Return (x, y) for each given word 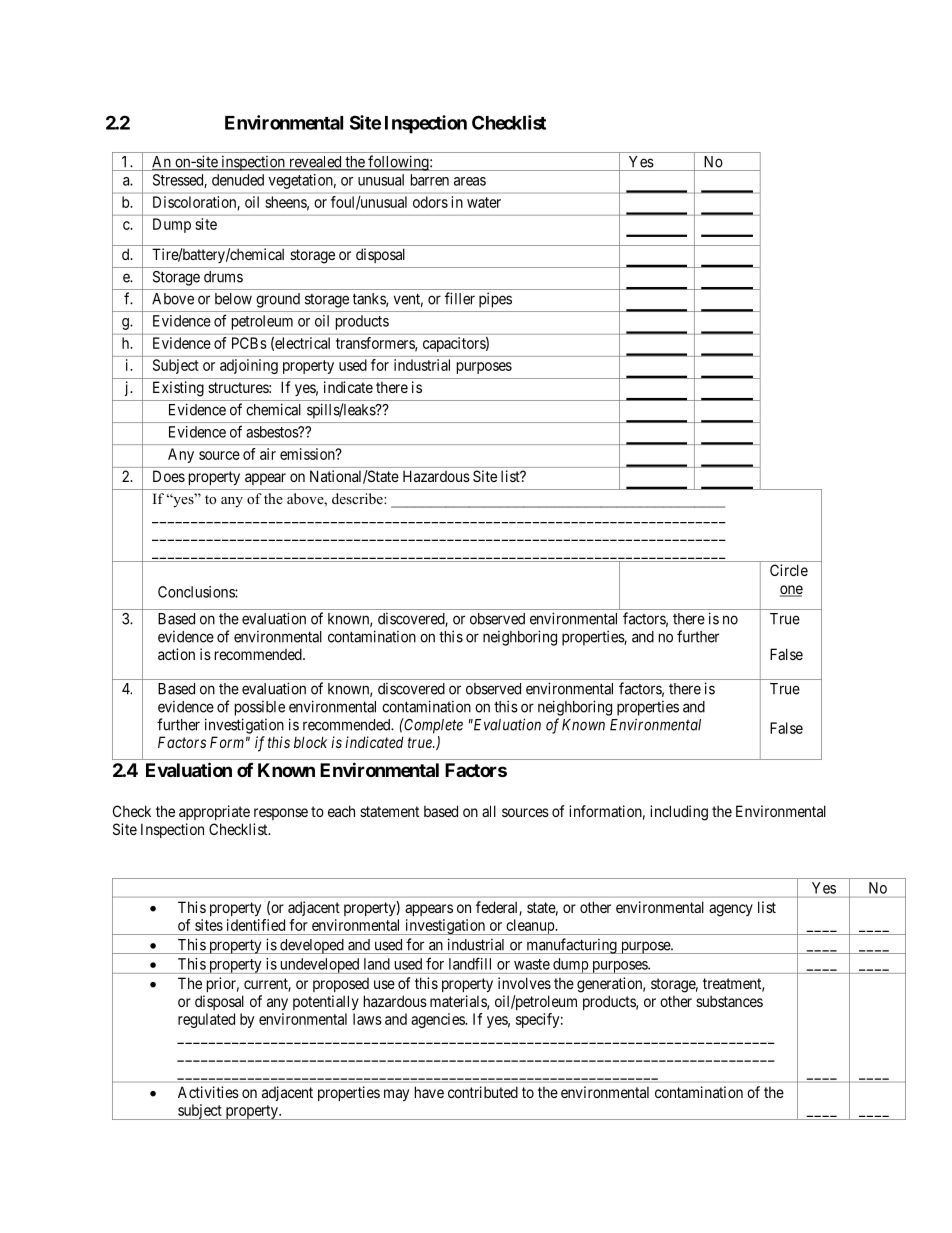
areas (470, 181)
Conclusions (197, 592)
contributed (483, 1092)
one (791, 591)
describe (358, 498)
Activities (208, 1092)
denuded (238, 180)
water (484, 202)
